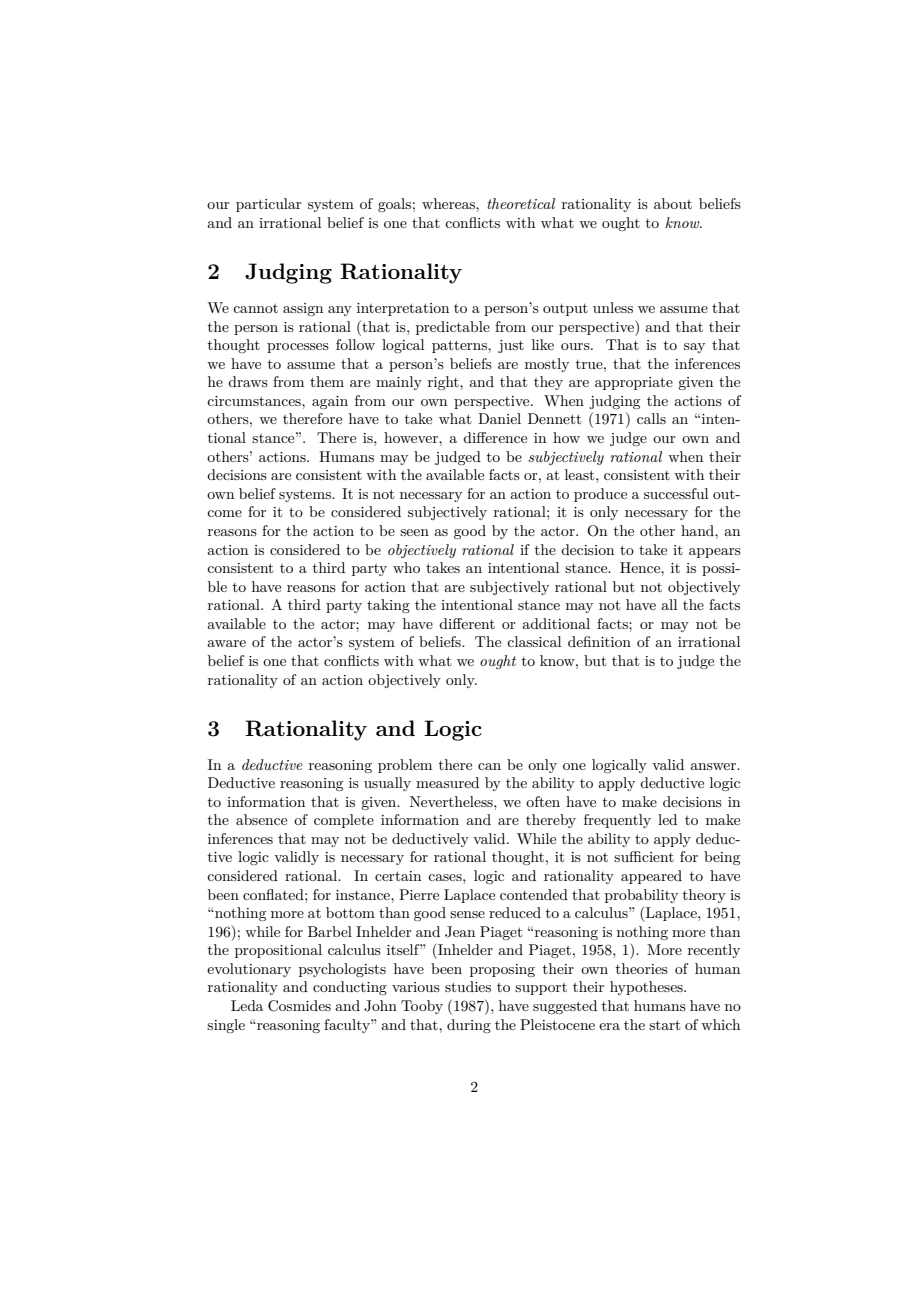 The height and width of the screenshot is (1308, 924). What do you see at coordinates (226, 643) in the screenshot?
I see `aware` at bounding box center [226, 643].
